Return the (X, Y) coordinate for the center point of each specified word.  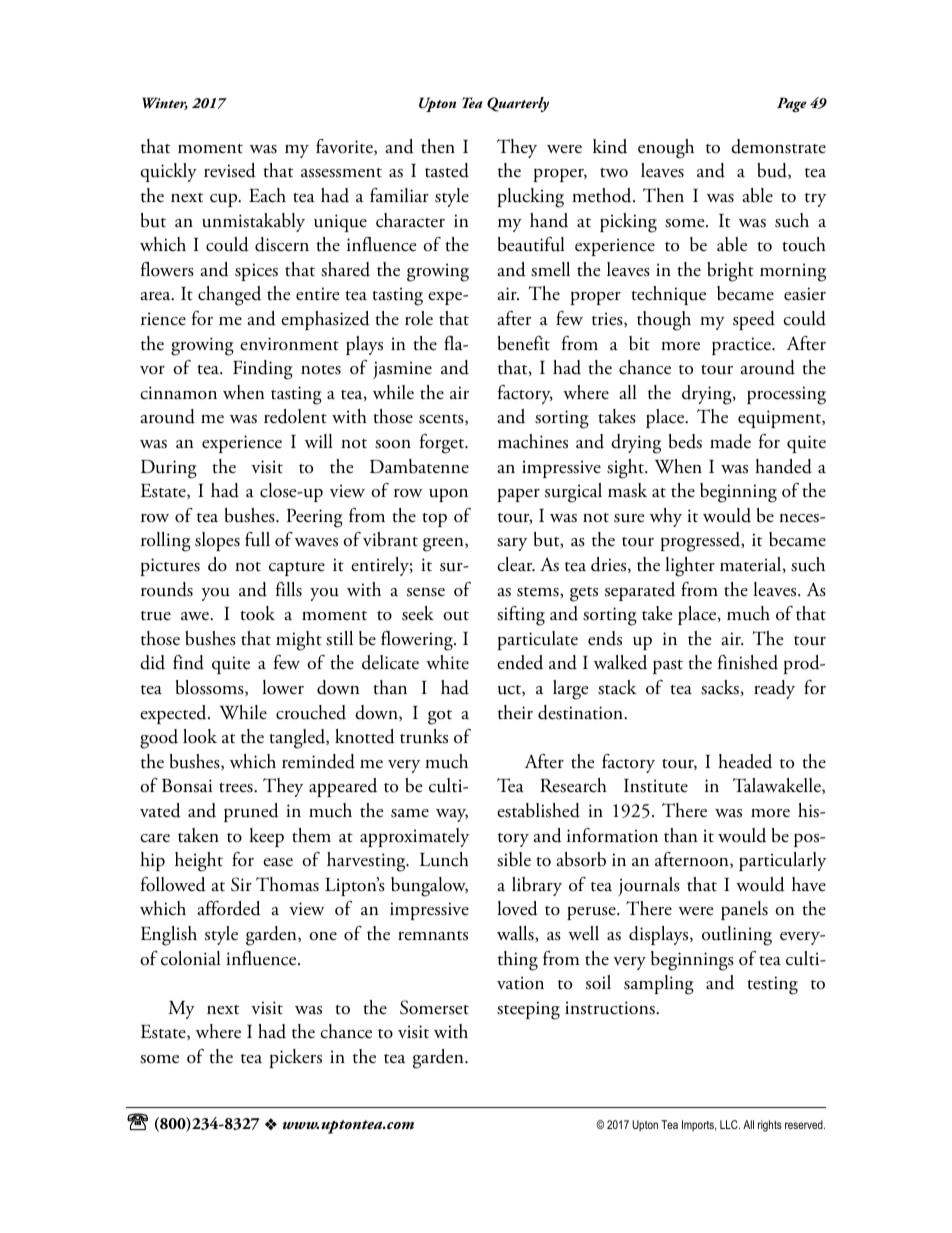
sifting (521, 616)
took (257, 613)
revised (230, 170)
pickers (295, 1058)
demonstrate (778, 146)
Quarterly (518, 104)
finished (748, 662)
